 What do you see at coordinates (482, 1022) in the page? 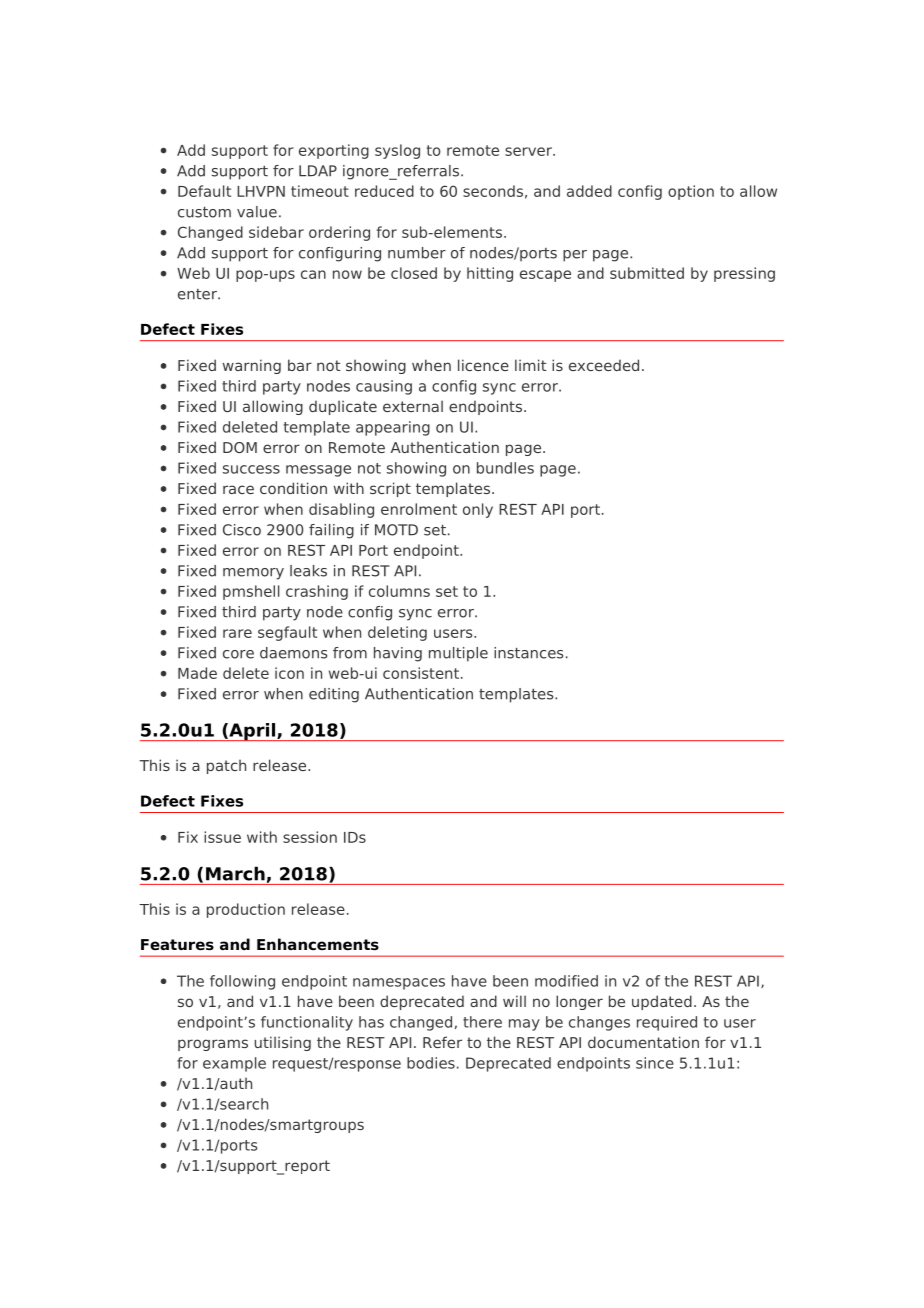
I see `there` at bounding box center [482, 1022].
